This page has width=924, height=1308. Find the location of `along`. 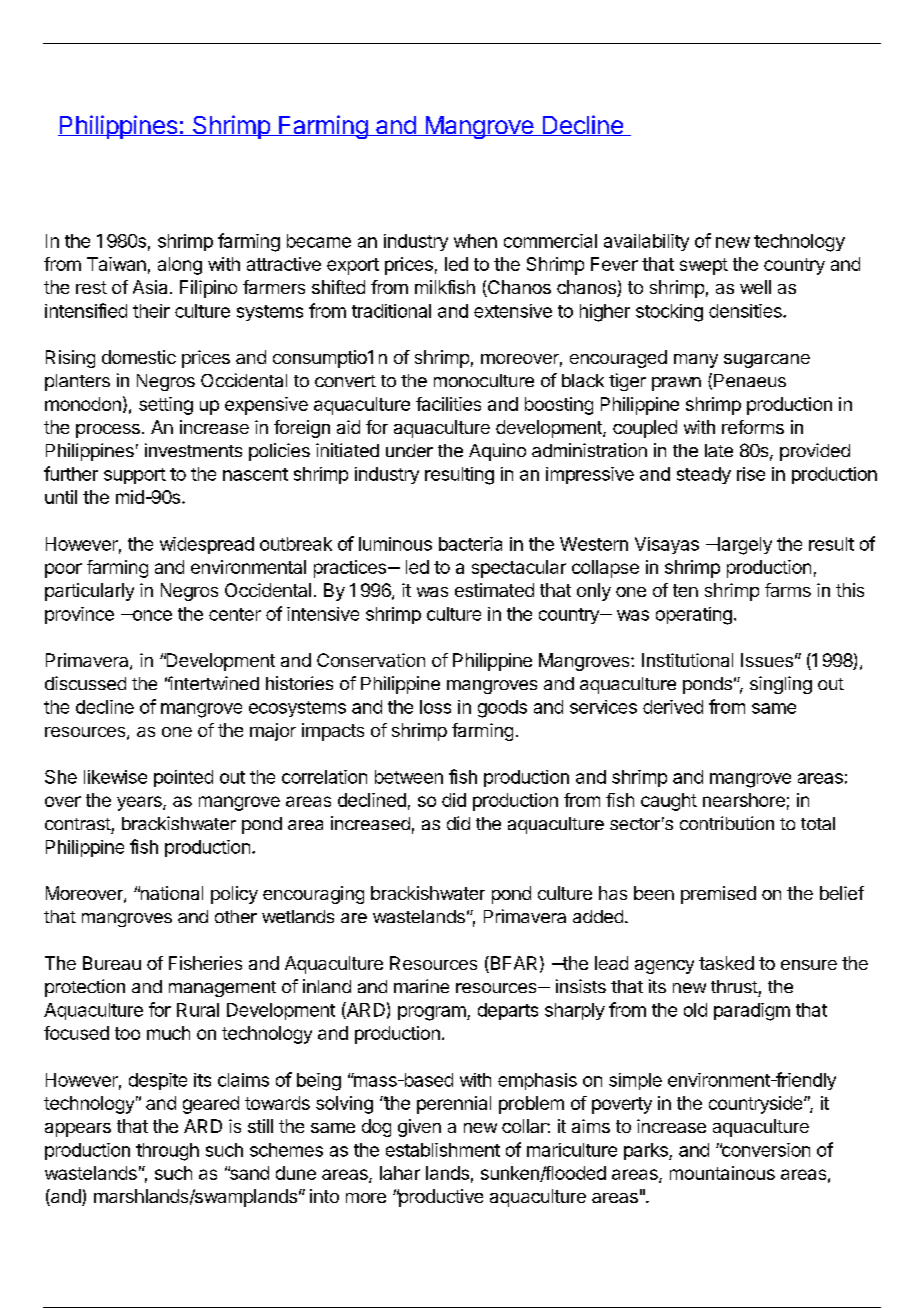

along is located at coordinates (180, 266).
